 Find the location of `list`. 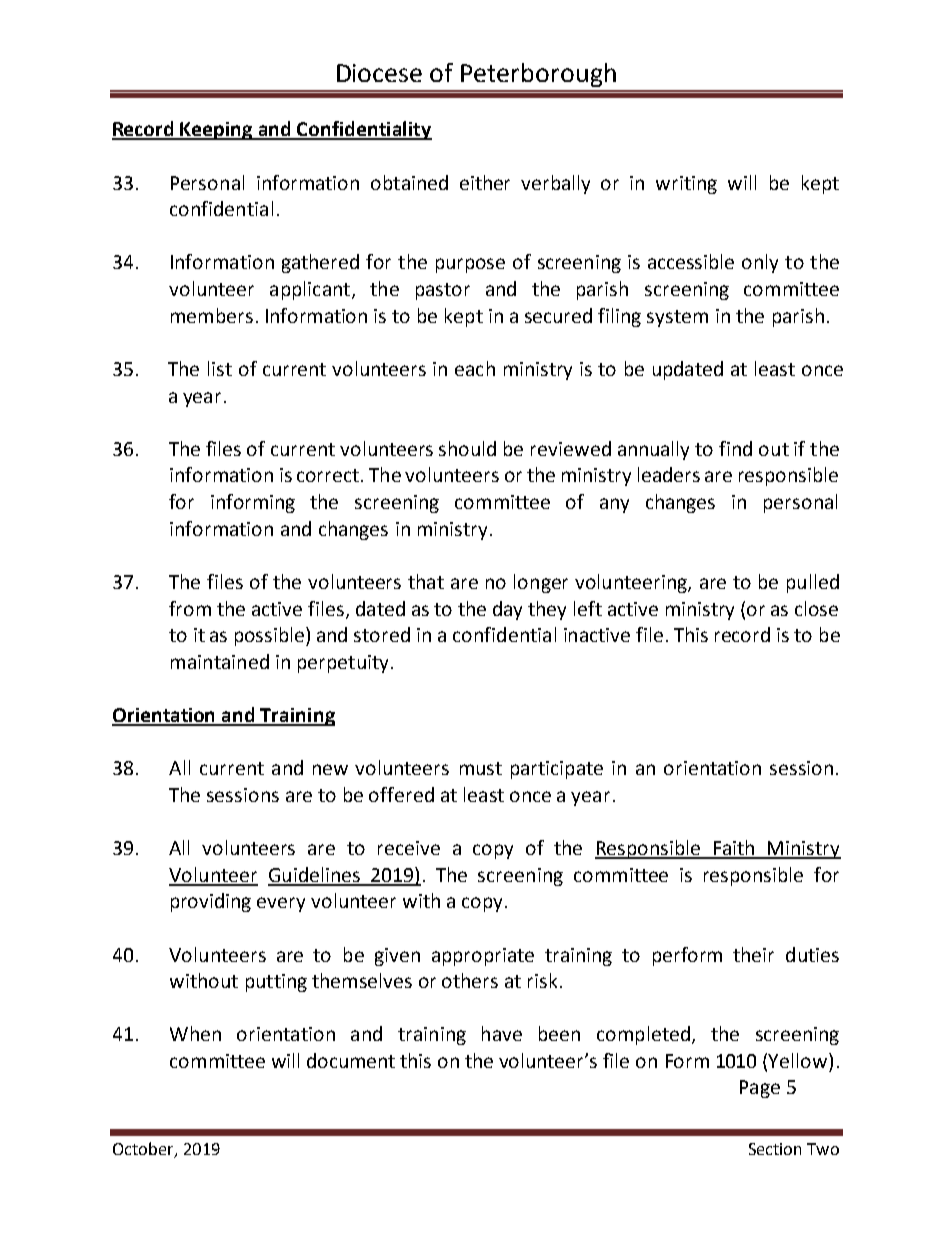

list is located at coordinates (220, 368).
